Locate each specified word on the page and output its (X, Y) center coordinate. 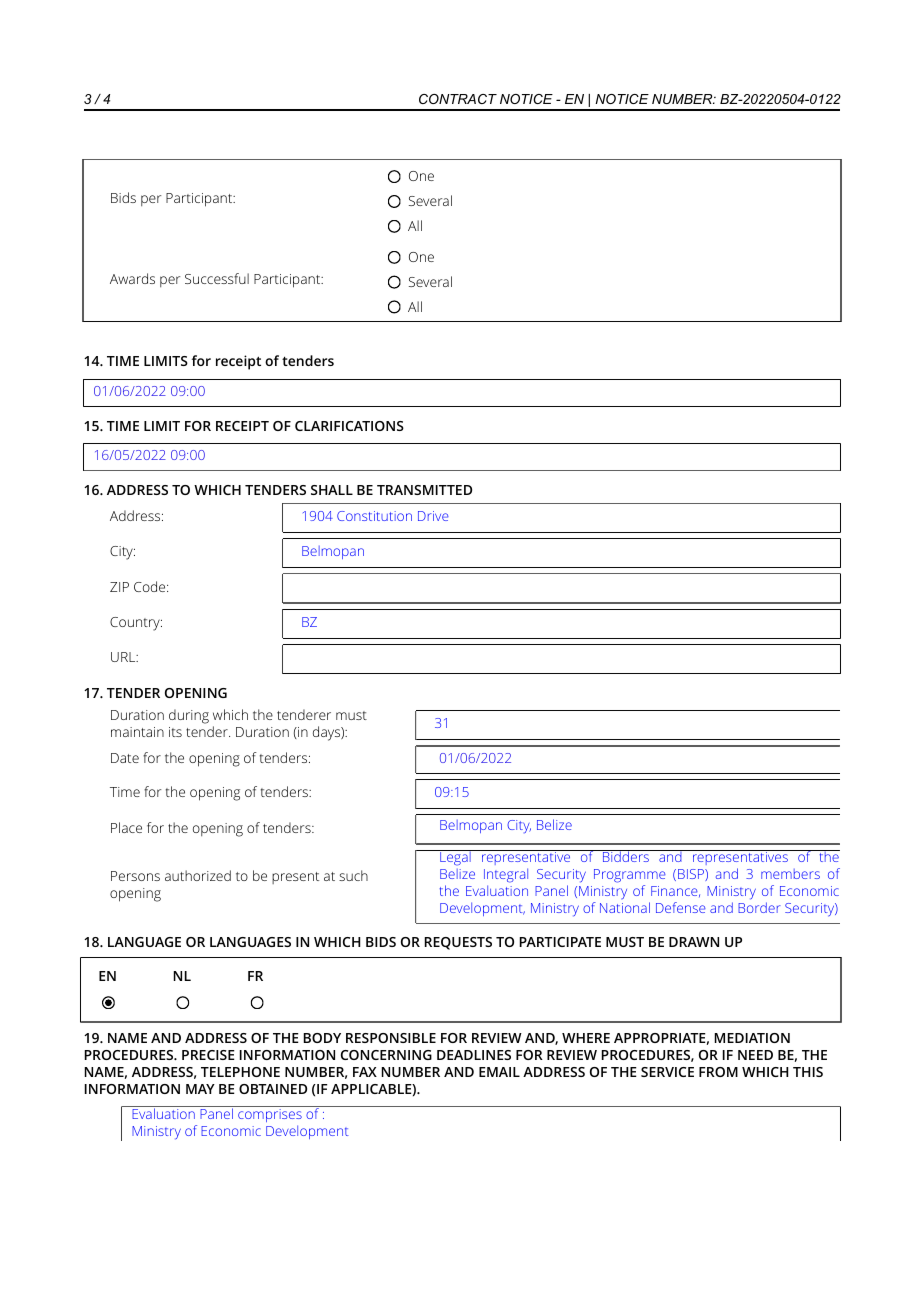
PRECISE (208, 1055)
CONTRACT (458, 99)
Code (151, 586)
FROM (718, 1072)
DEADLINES (474, 1055)
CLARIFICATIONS (349, 426)
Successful (217, 278)
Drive (433, 516)
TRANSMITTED (424, 490)
